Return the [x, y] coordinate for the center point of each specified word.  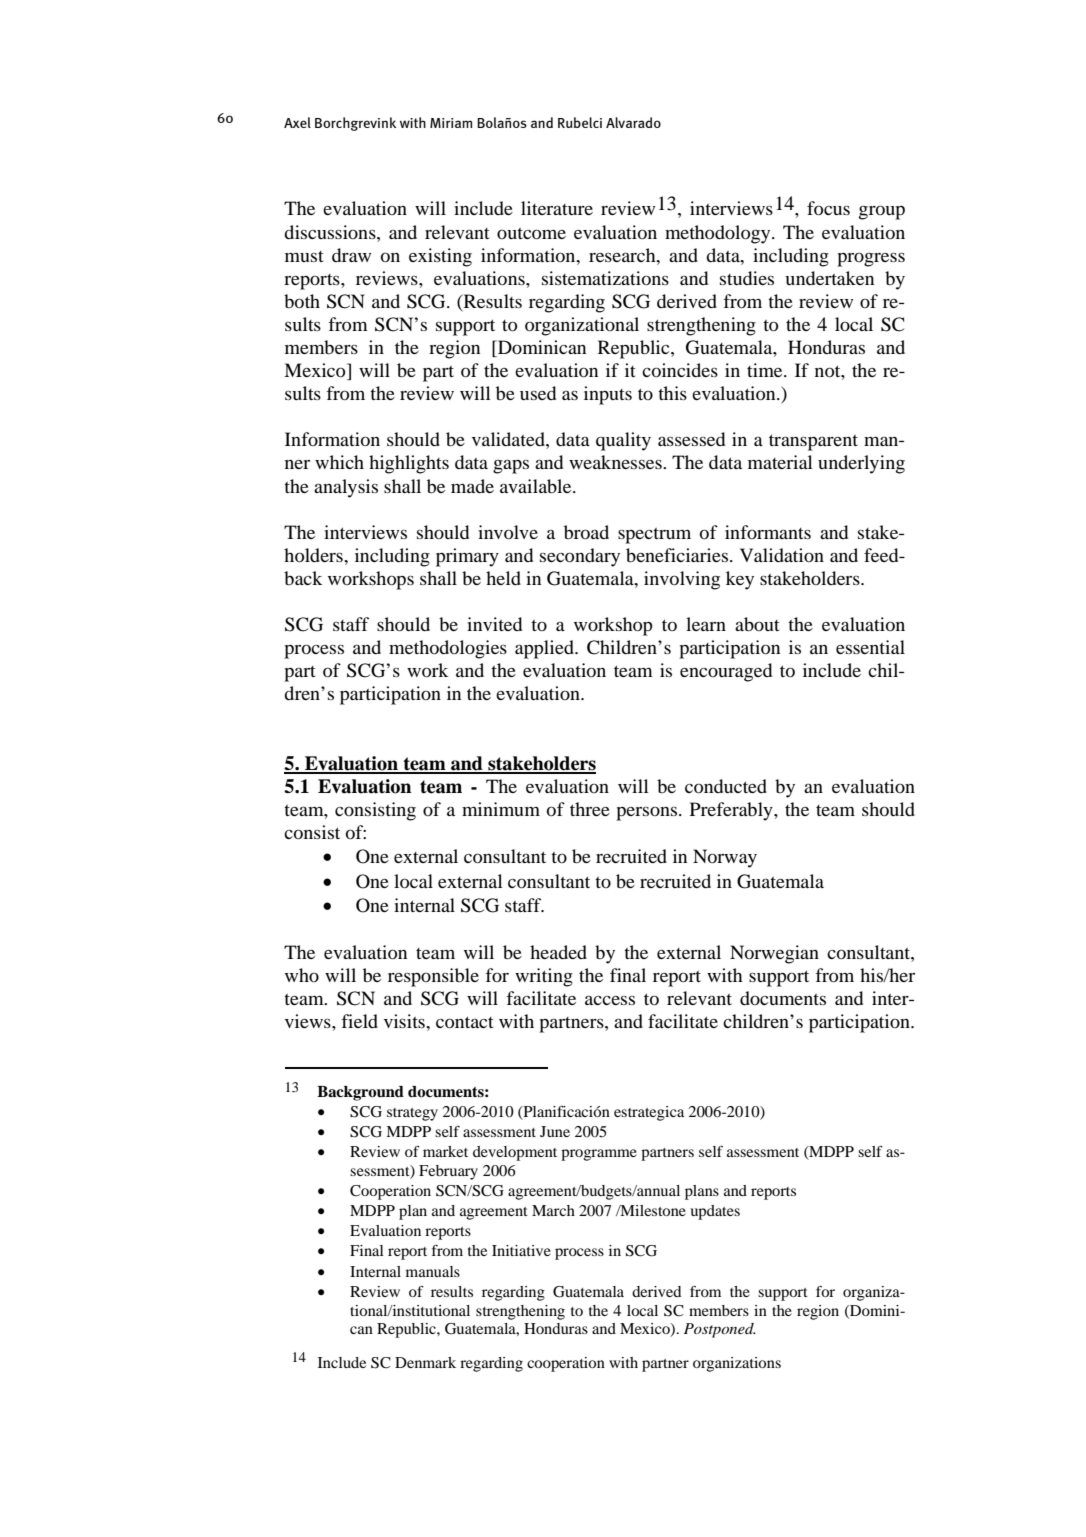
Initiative [521, 1250]
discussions [331, 232]
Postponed [720, 1330]
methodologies [448, 649]
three [590, 809]
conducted [726, 786]
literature [557, 208]
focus [828, 208]
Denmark [425, 1362]
